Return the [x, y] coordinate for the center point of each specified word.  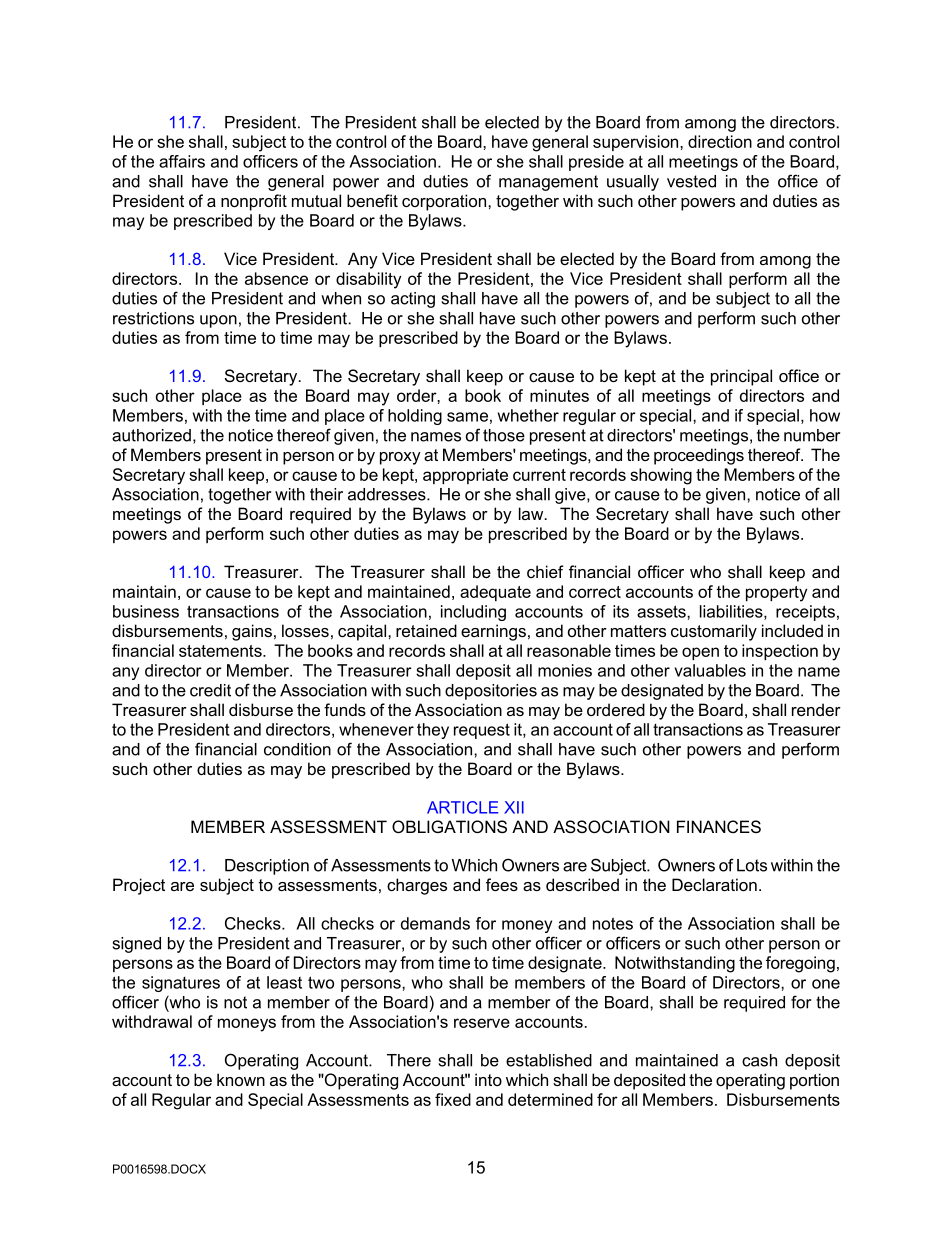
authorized [151, 435]
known [241, 1079]
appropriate [465, 476]
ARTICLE [462, 807]
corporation [444, 202]
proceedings [699, 456]
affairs [182, 161]
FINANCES [719, 826]
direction [720, 141]
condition [297, 749]
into [488, 1079]
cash [759, 1060]
